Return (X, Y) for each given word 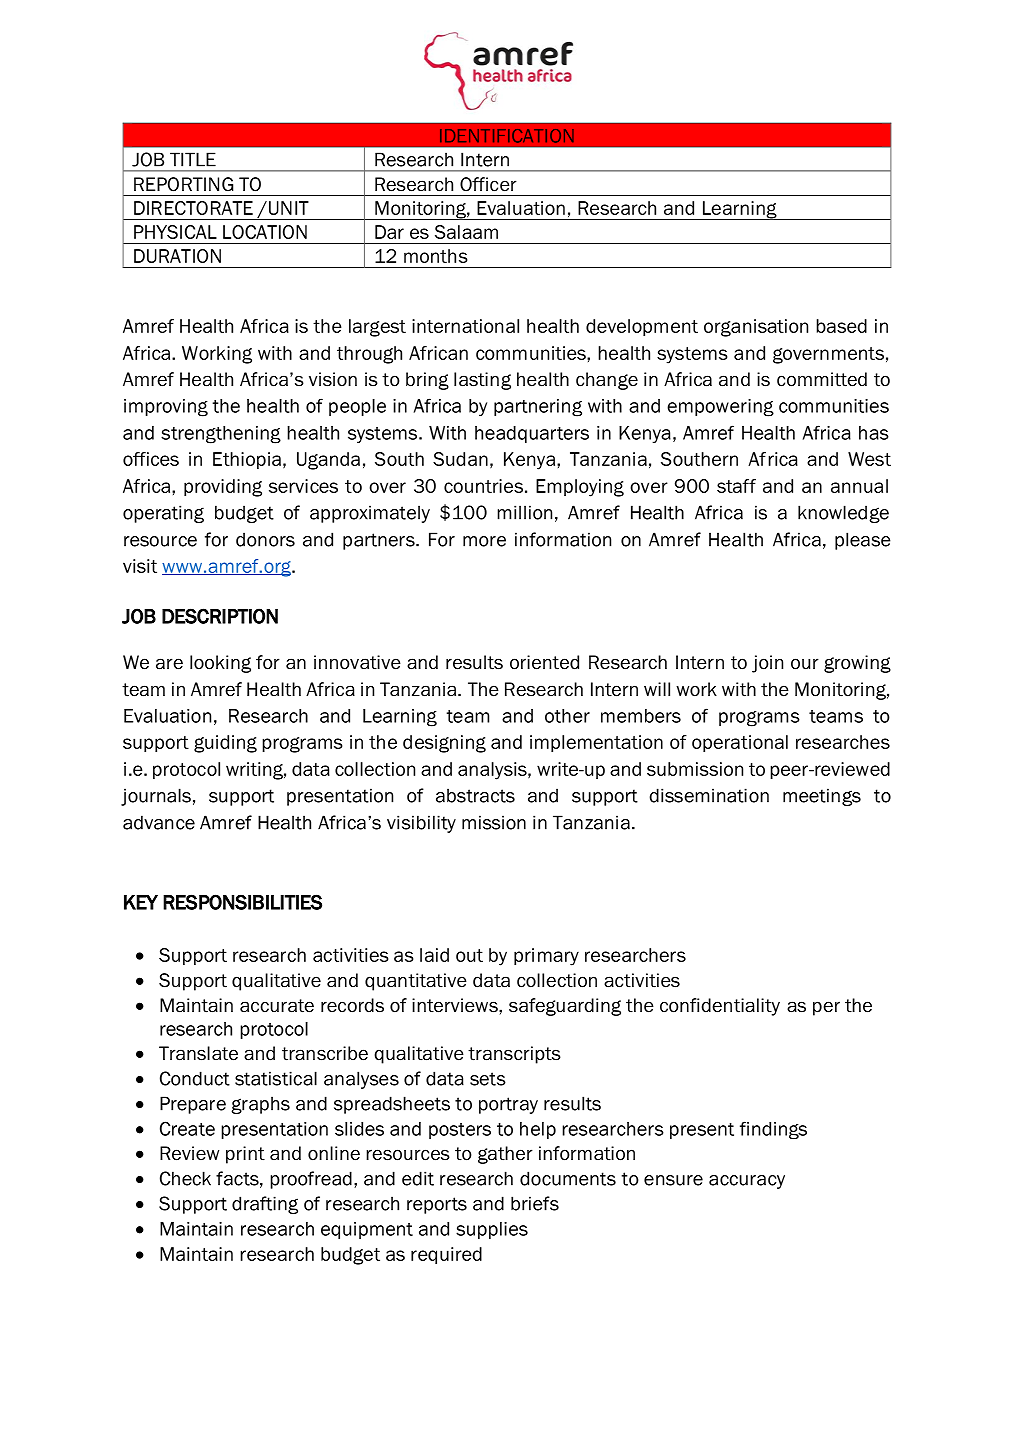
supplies (492, 1230)
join (767, 664)
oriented (544, 662)
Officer (488, 184)
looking (220, 664)
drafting (265, 1205)
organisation (756, 328)
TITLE (193, 159)
